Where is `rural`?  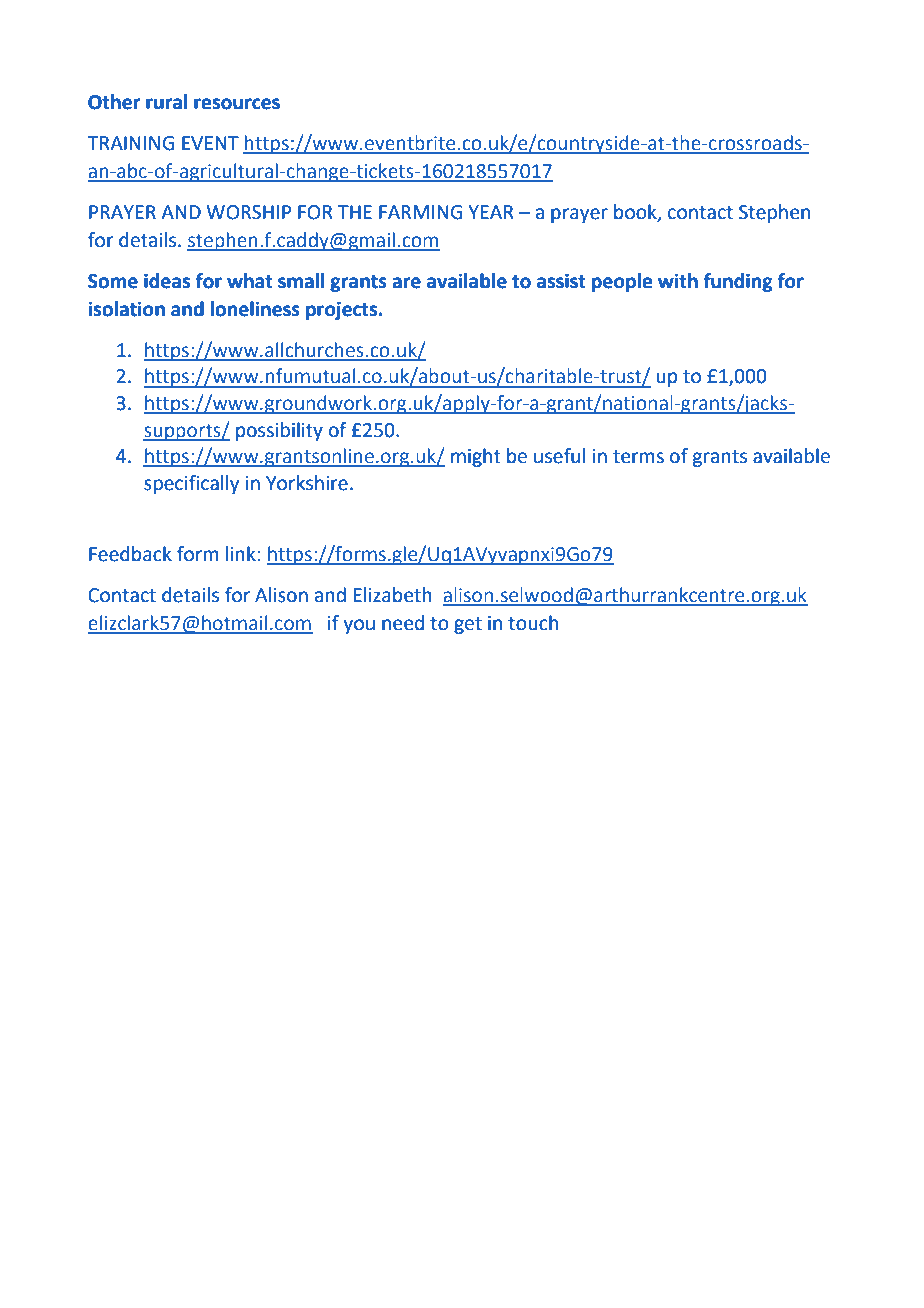 rural is located at coordinates (166, 102).
